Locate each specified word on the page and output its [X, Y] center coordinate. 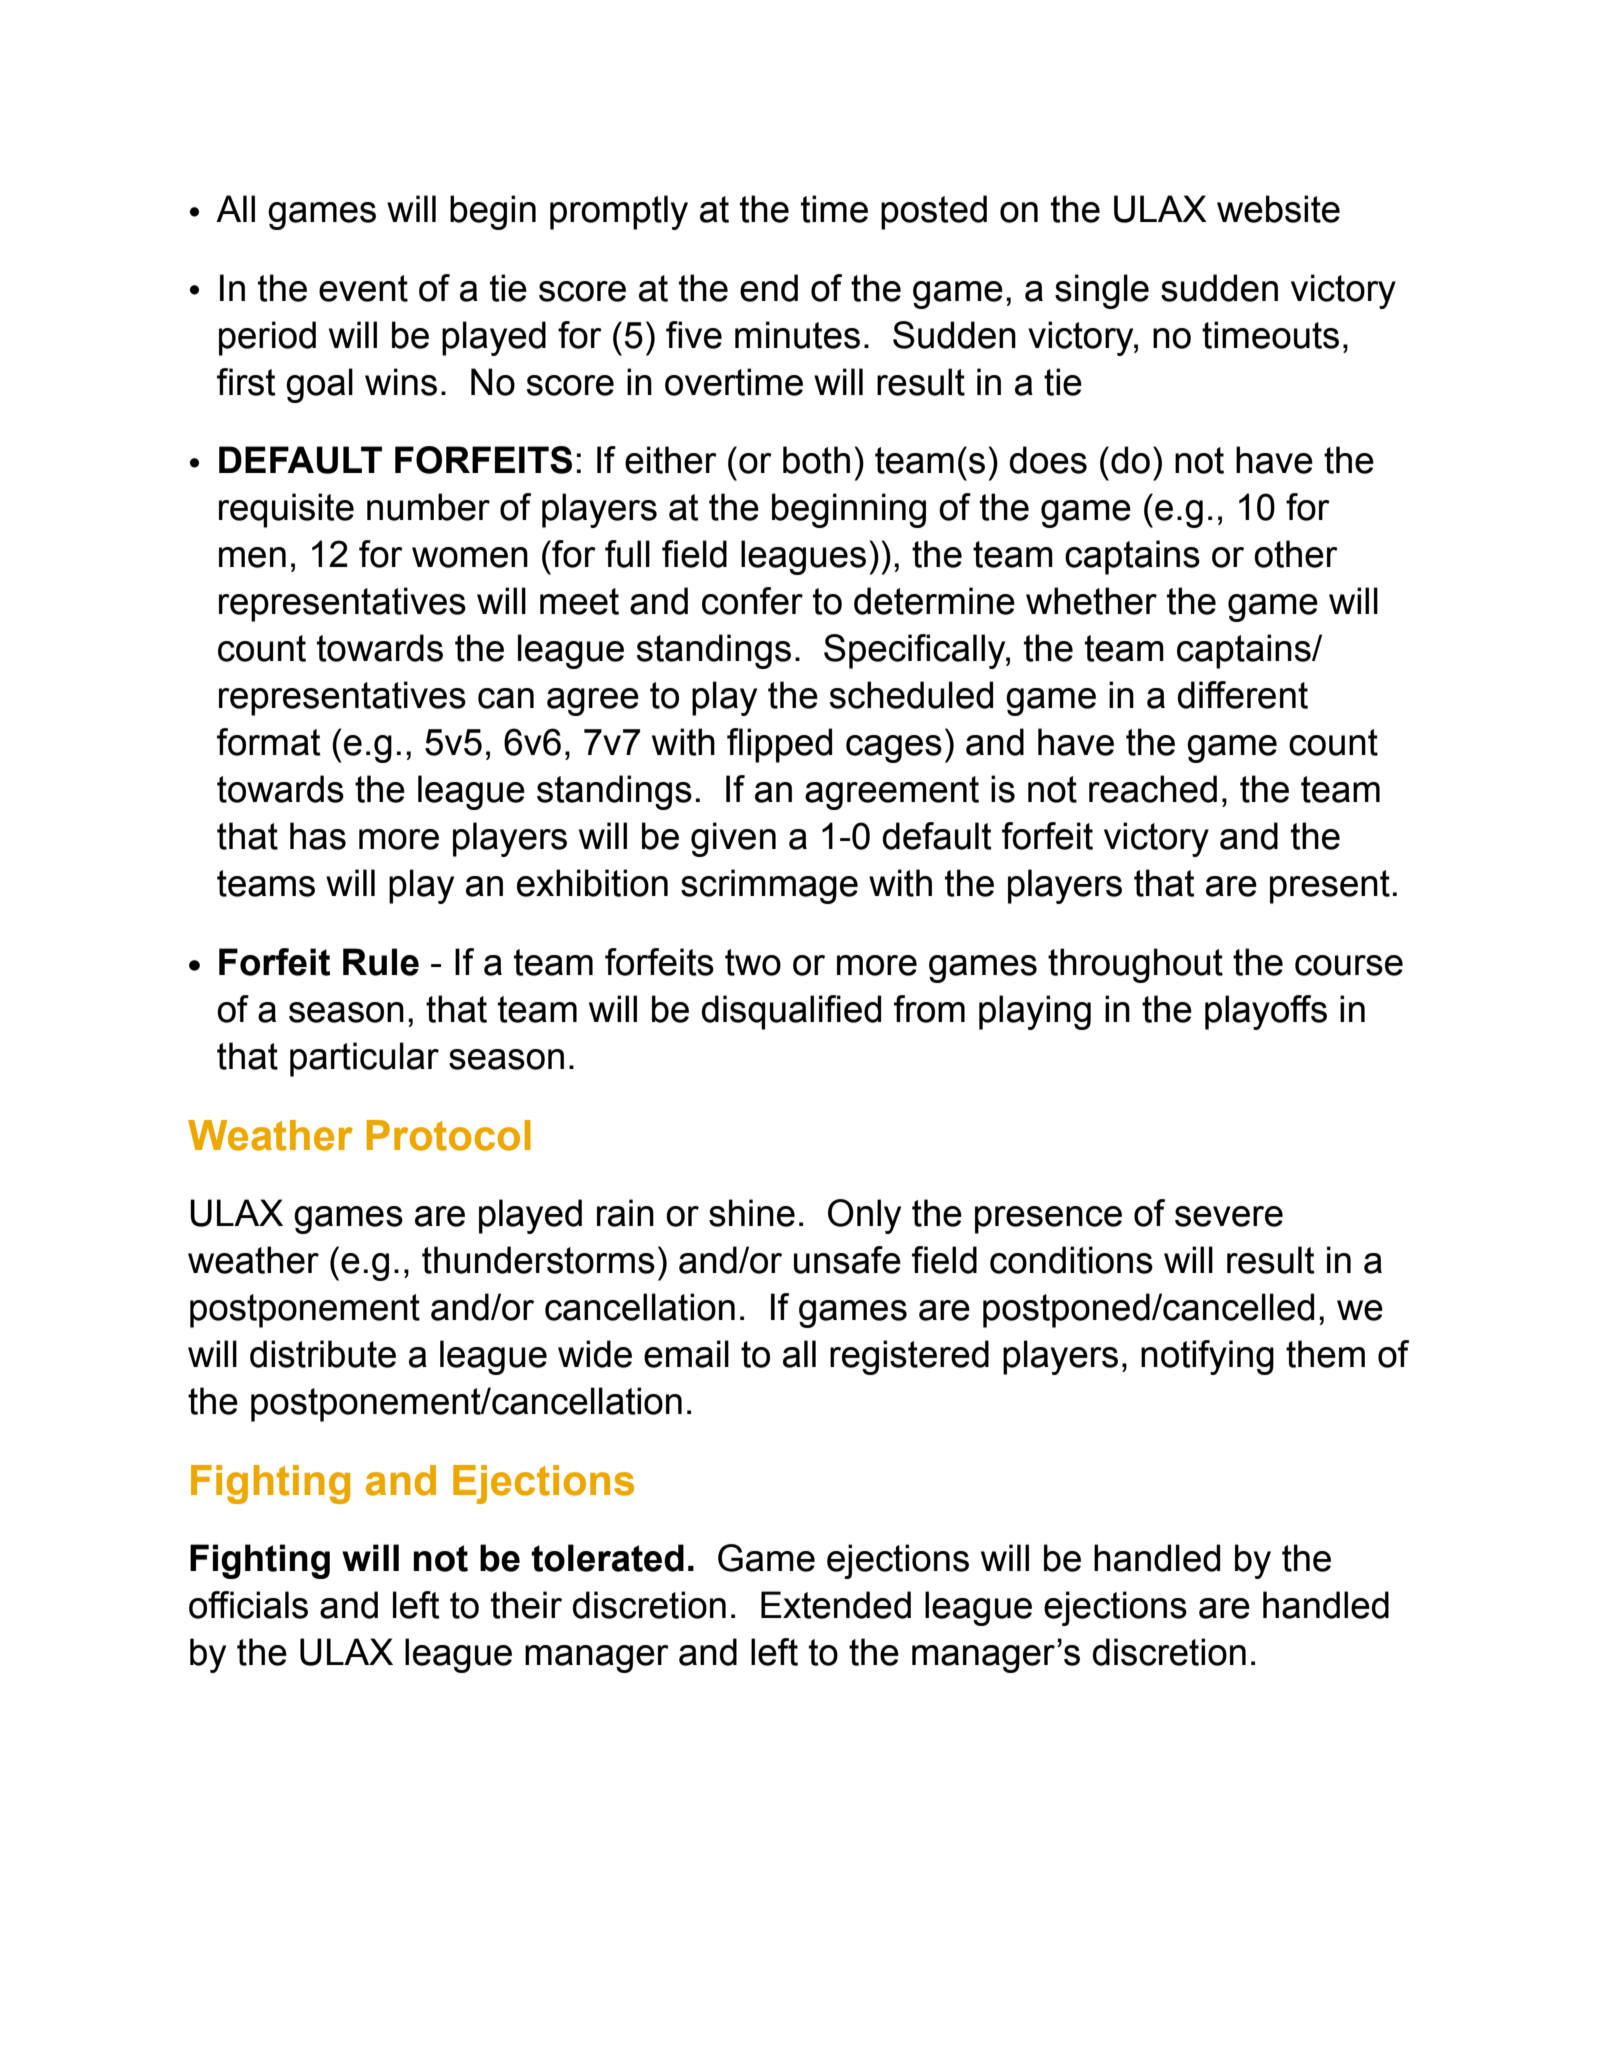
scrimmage [769, 886]
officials [248, 1605]
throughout [1135, 965]
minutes [797, 335]
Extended [836, 1605]
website [1278, 209]
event [363, 288]
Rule [381, 962]
